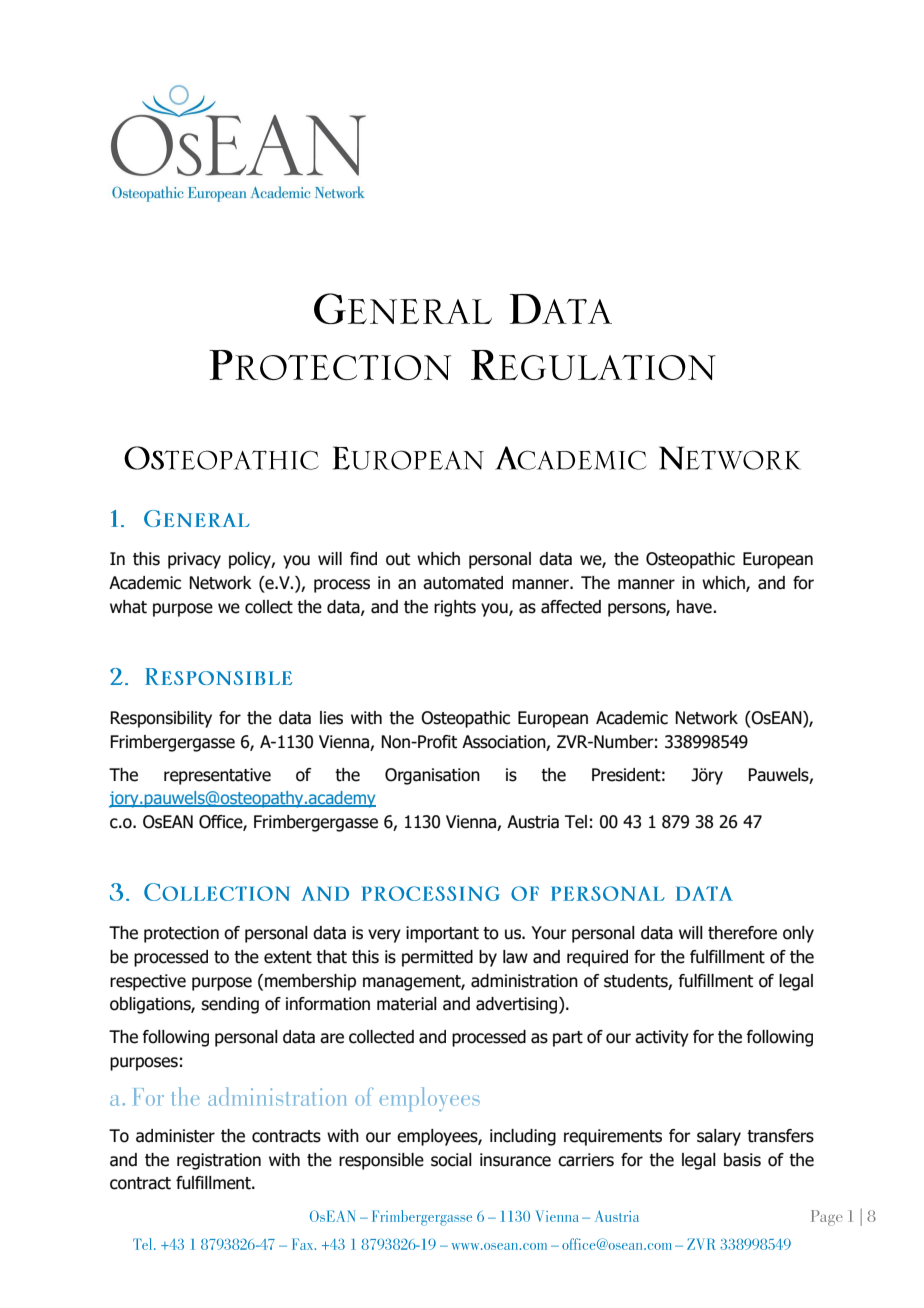  I want to click on salary, so click(719, 1137).
